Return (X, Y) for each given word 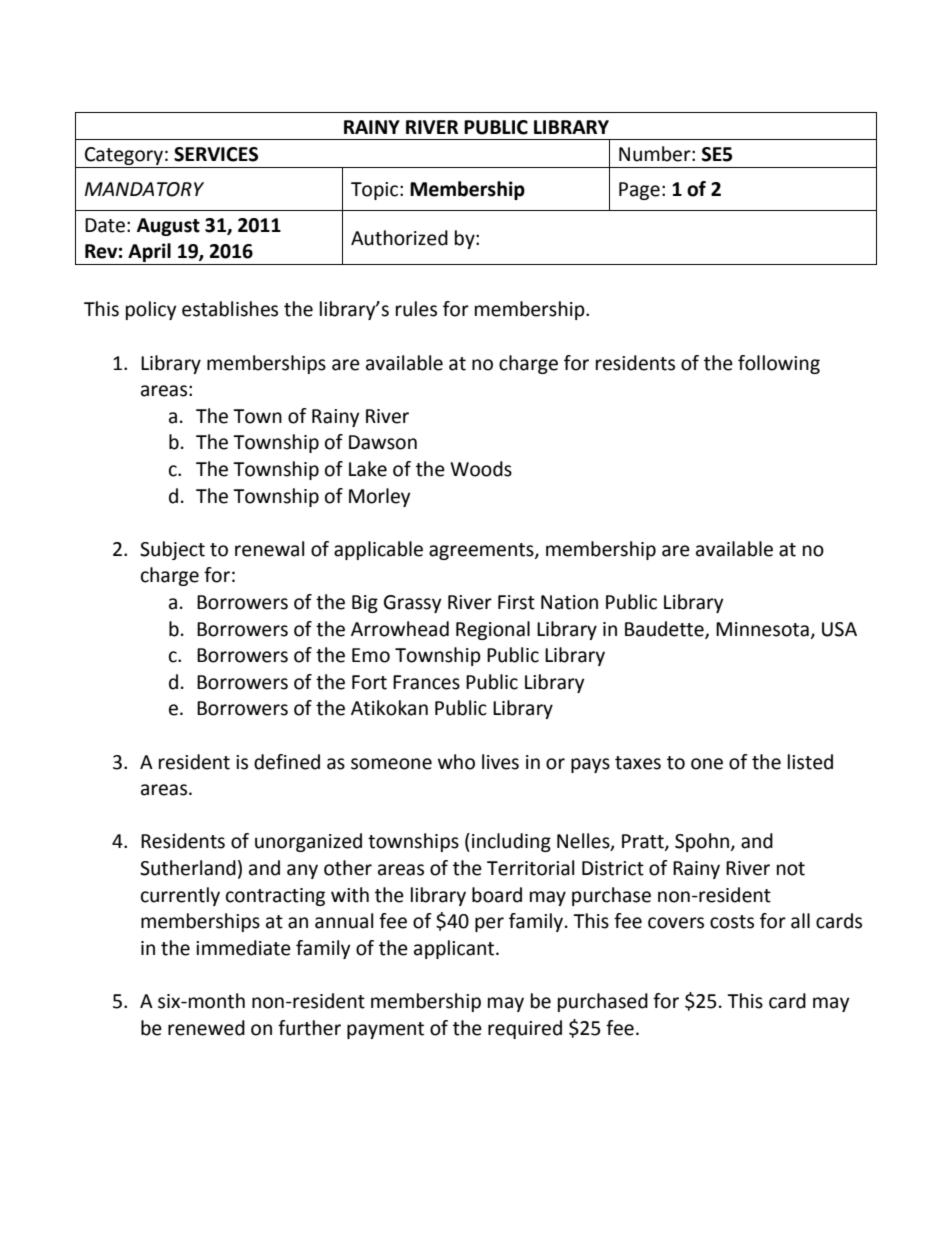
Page (639, 191)
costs (732, 922)
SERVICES (216, 154)
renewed (206, 1028)
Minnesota (762, 629)
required (525, 1029)
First (516, 602)
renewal (269, 549)
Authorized (399, 238)
